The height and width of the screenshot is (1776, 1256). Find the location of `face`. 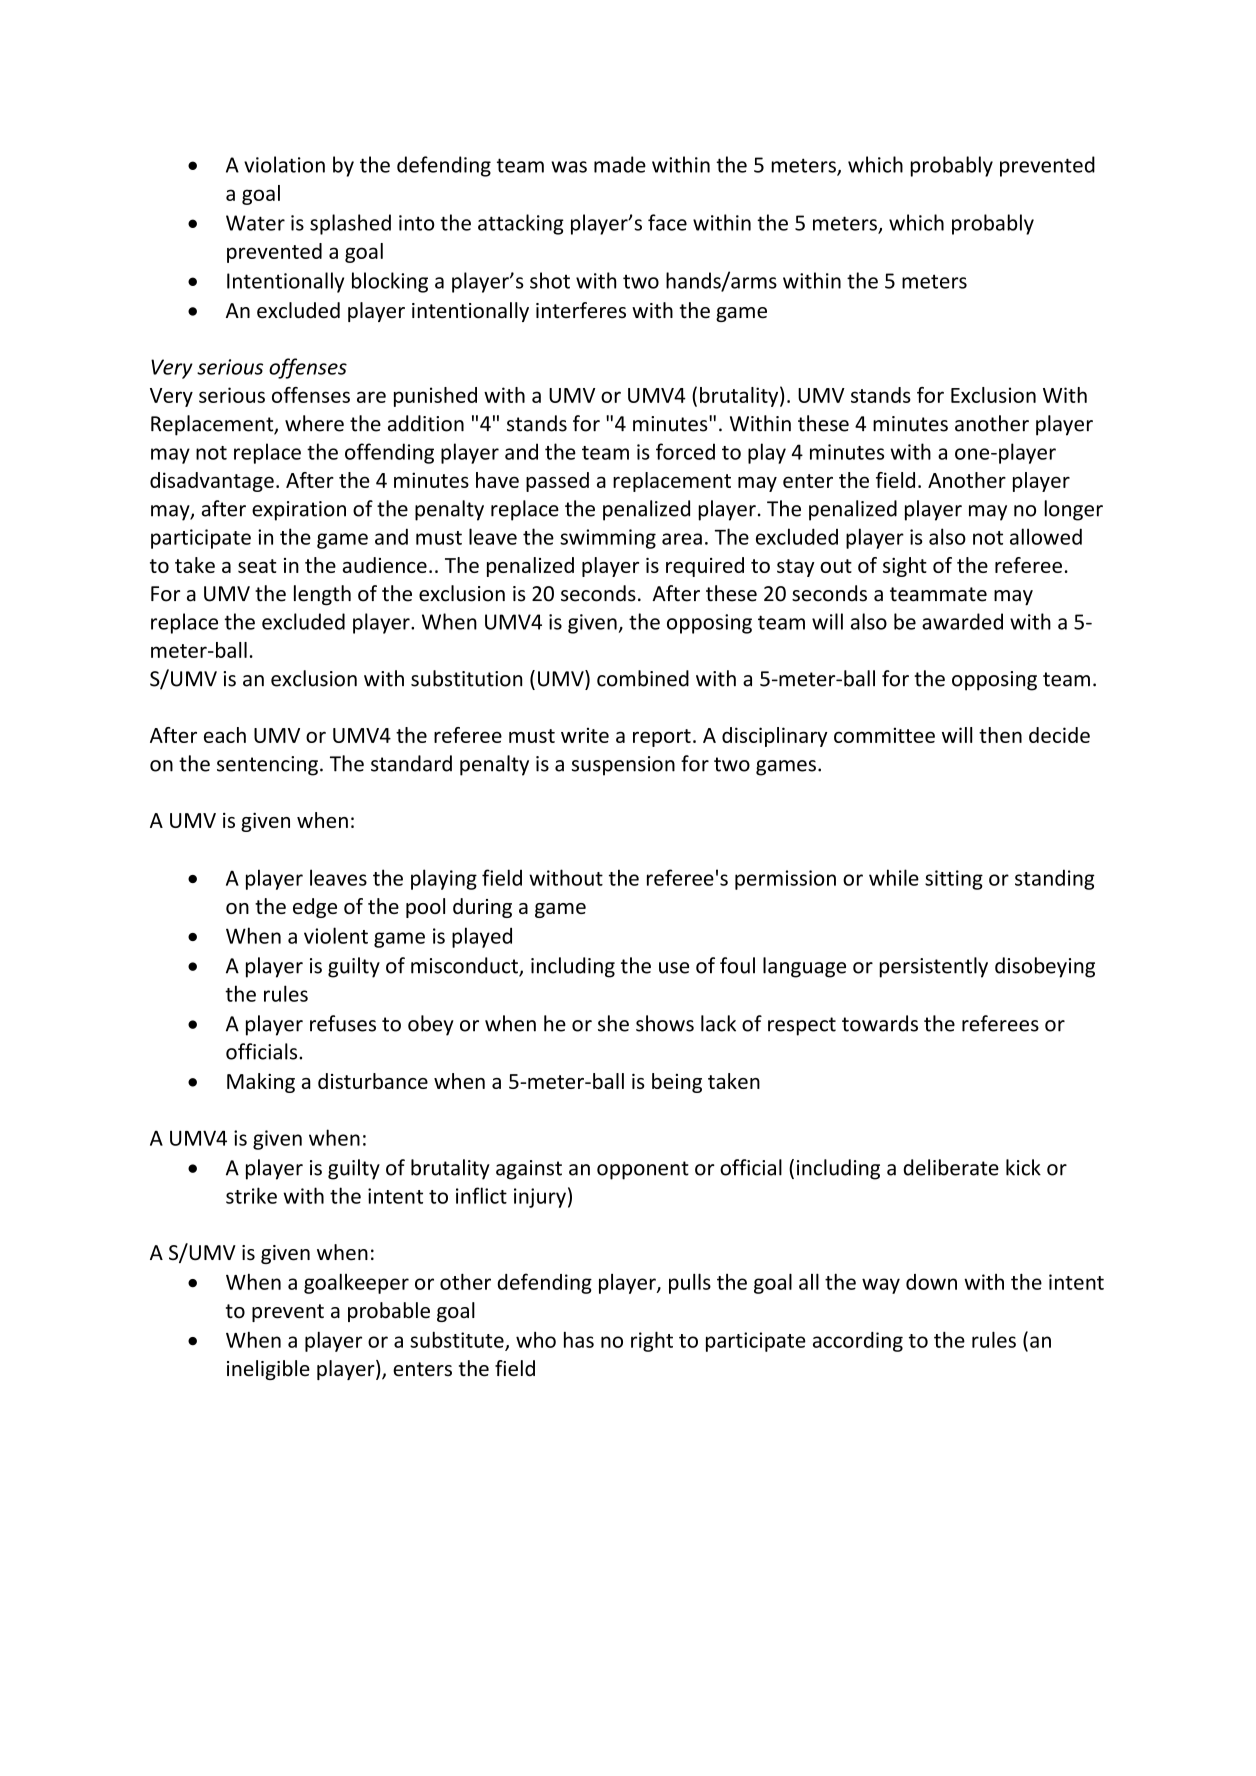

face is located at coordinates (667, 222).
